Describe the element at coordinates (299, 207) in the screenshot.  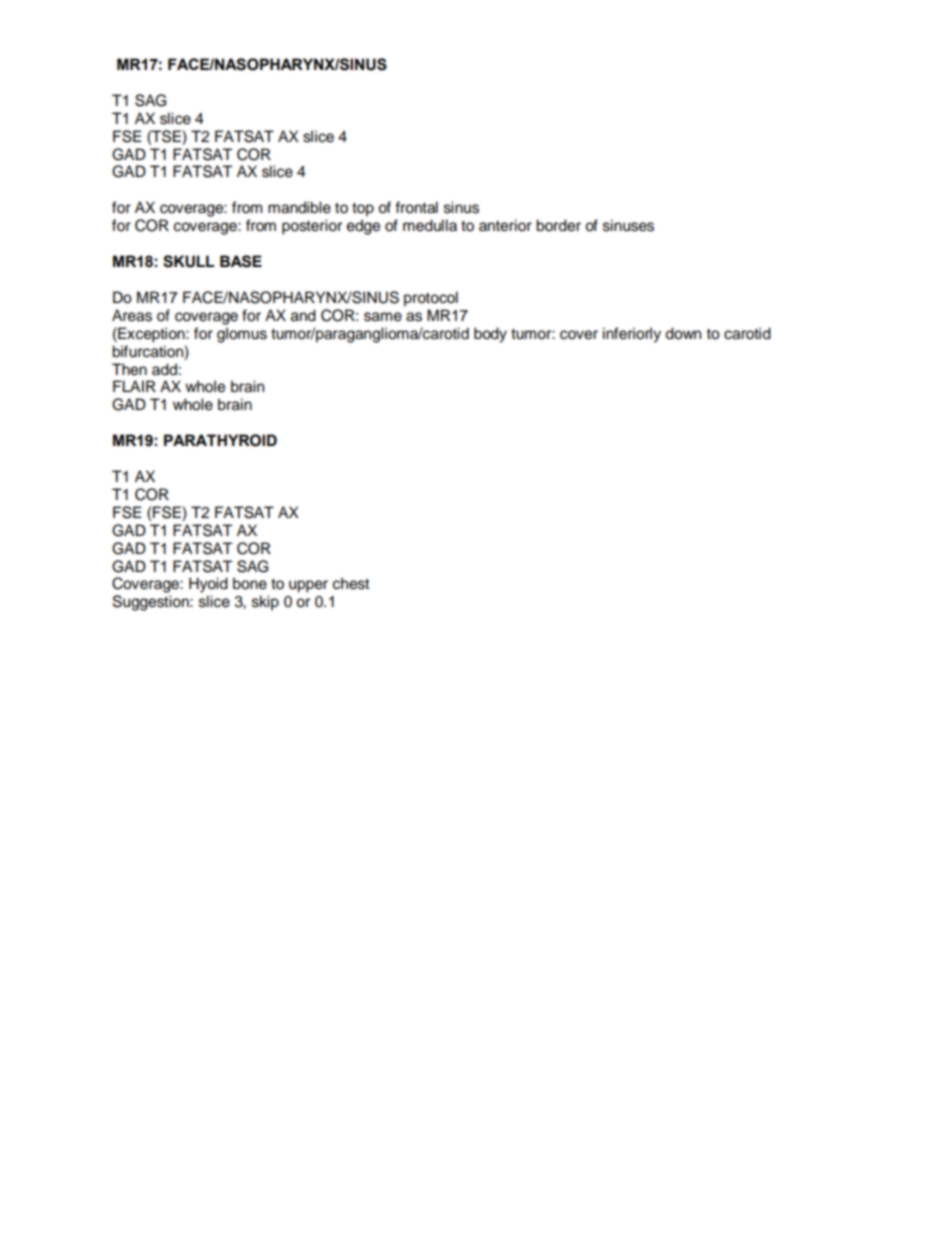
I see `mandible` at that location.
